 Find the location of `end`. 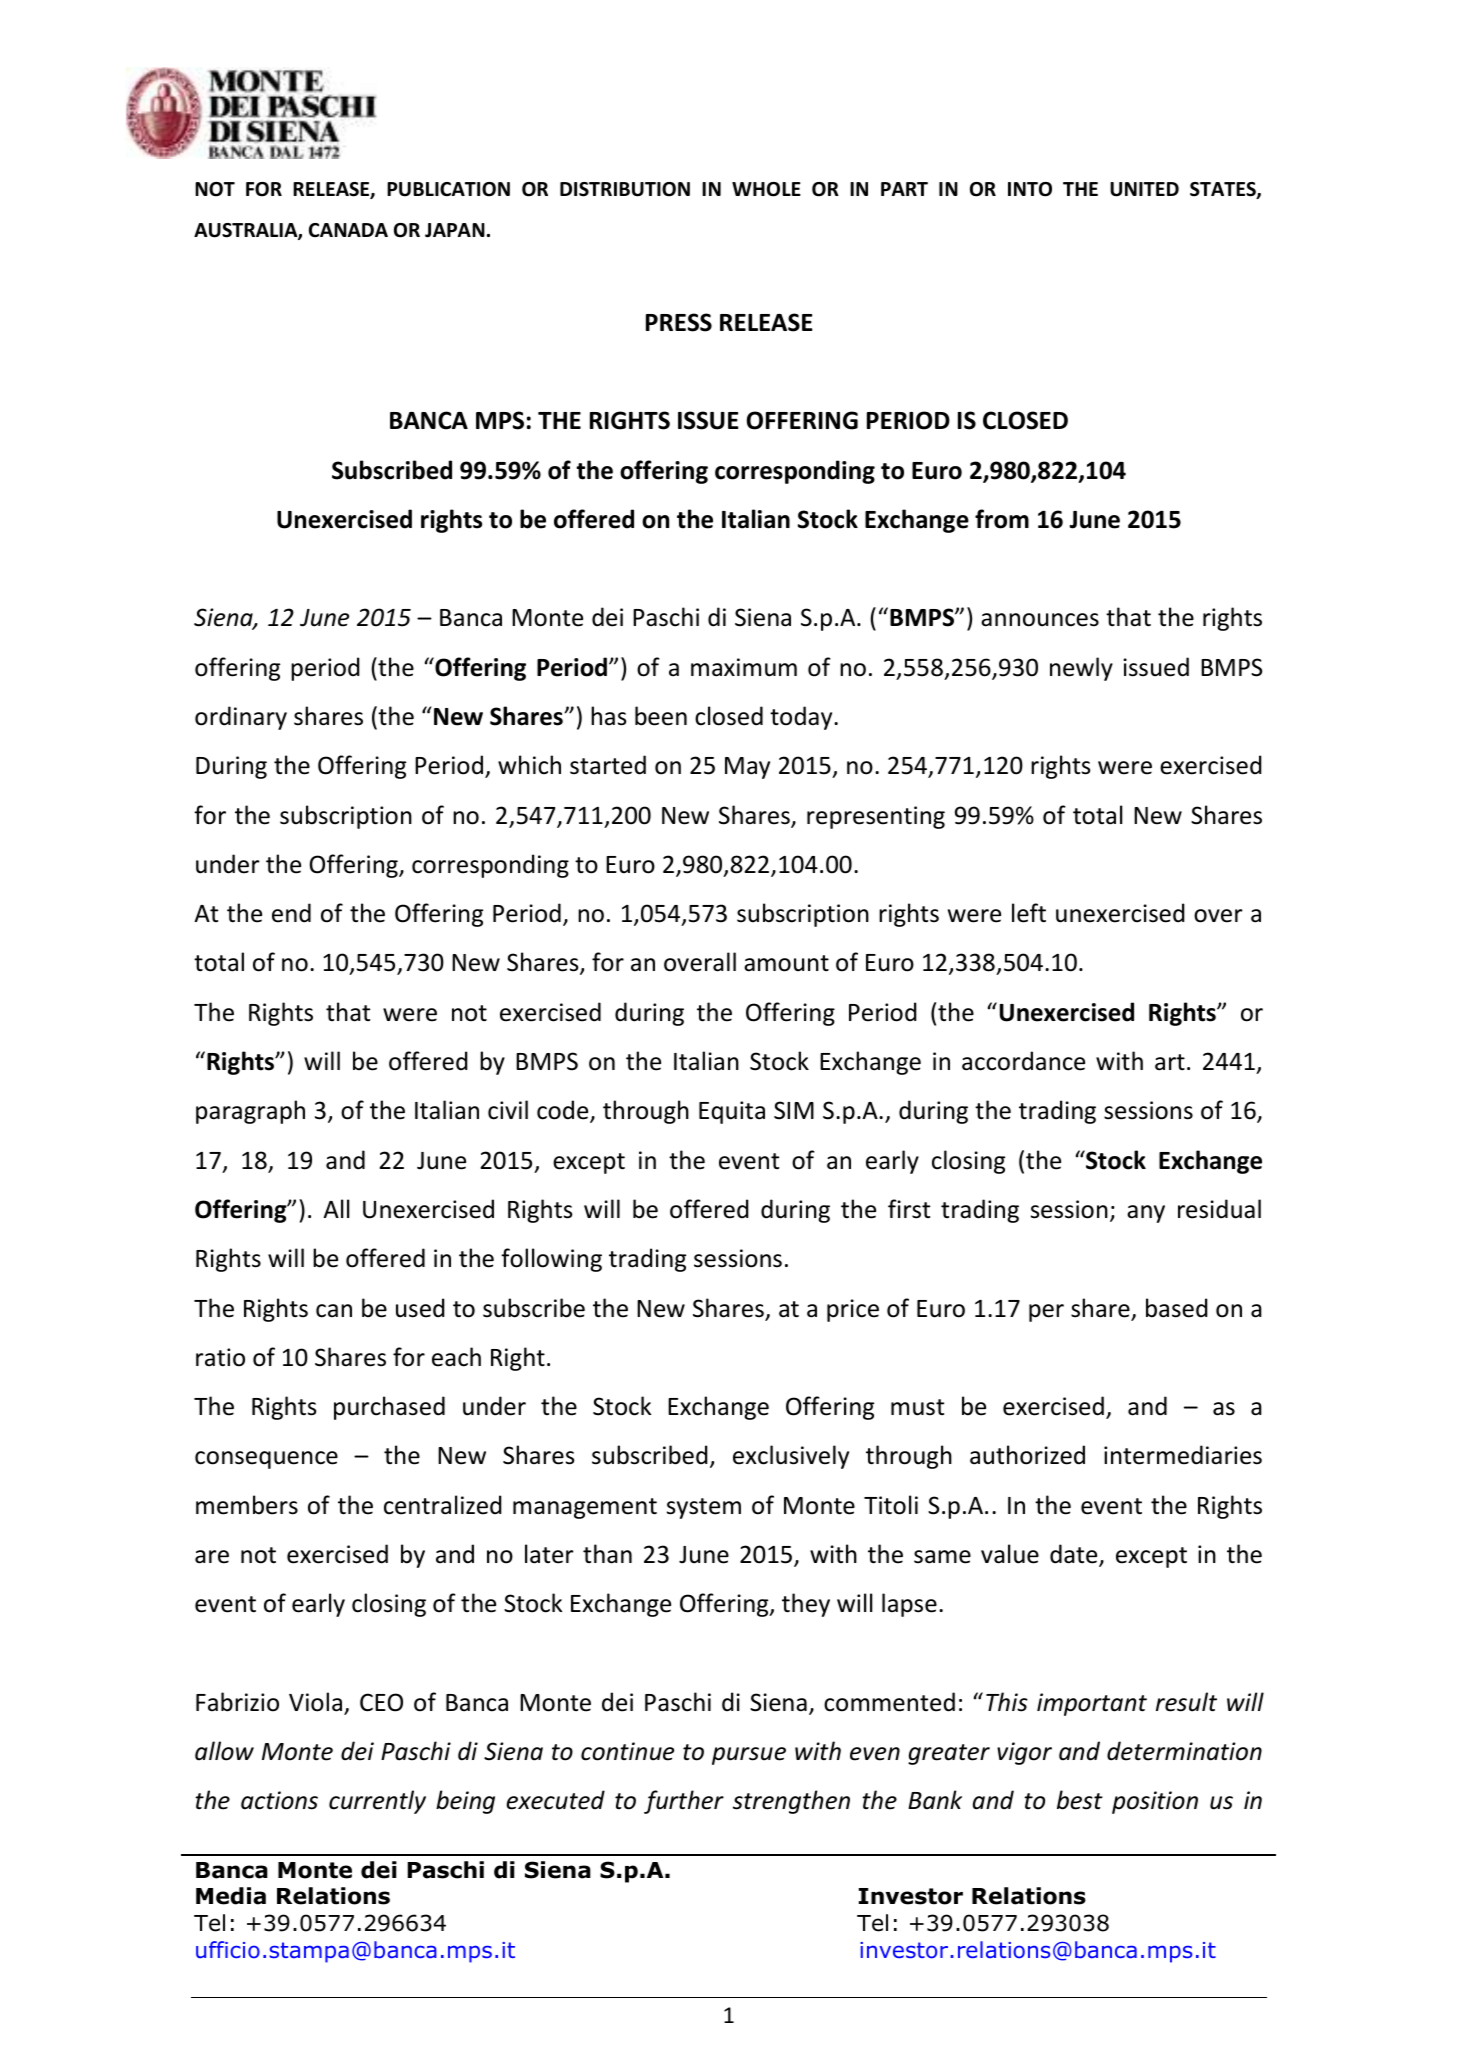

end is located at coordinates (291, 913).
